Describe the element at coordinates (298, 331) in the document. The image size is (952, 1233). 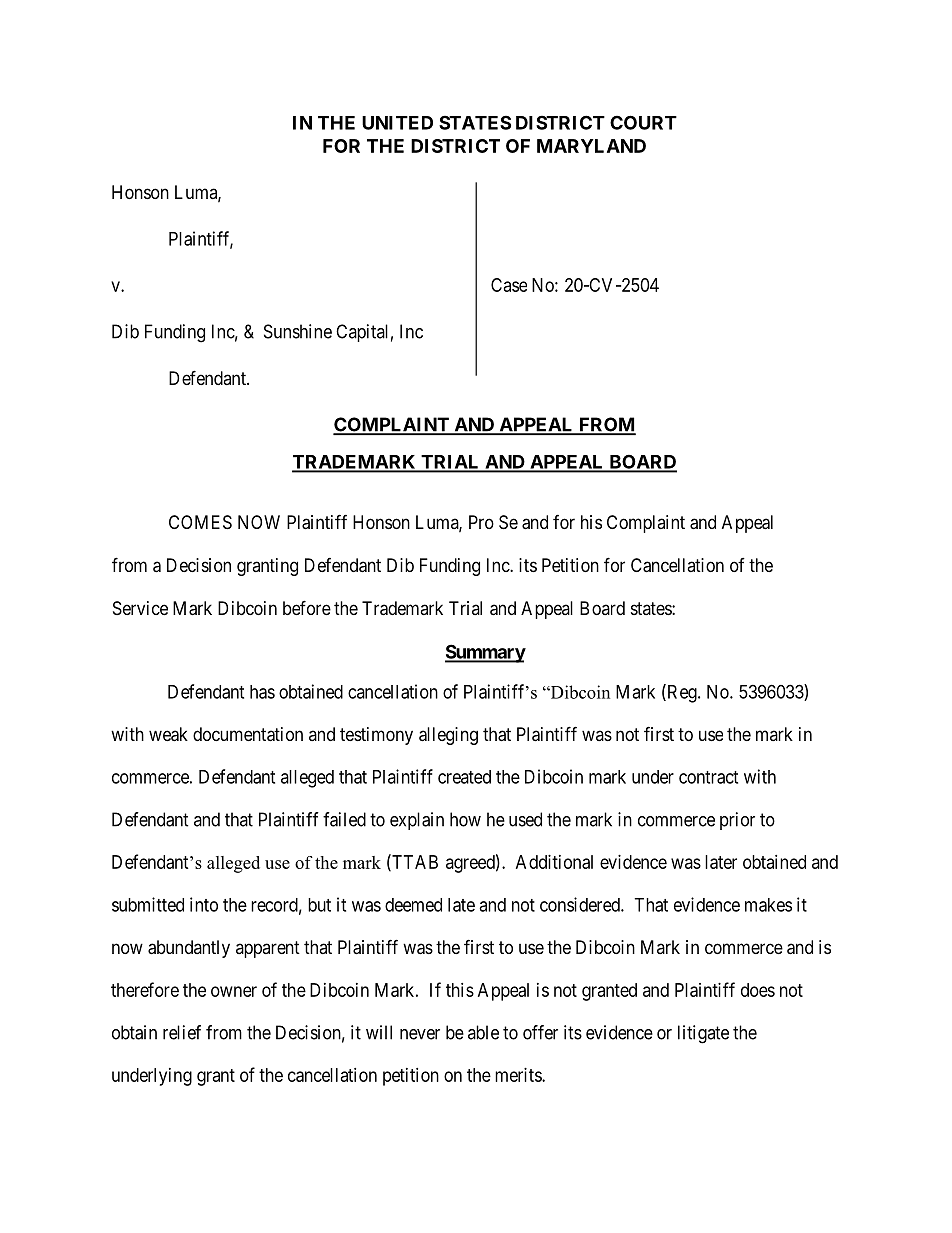
I see `Sunshine` at that location.
